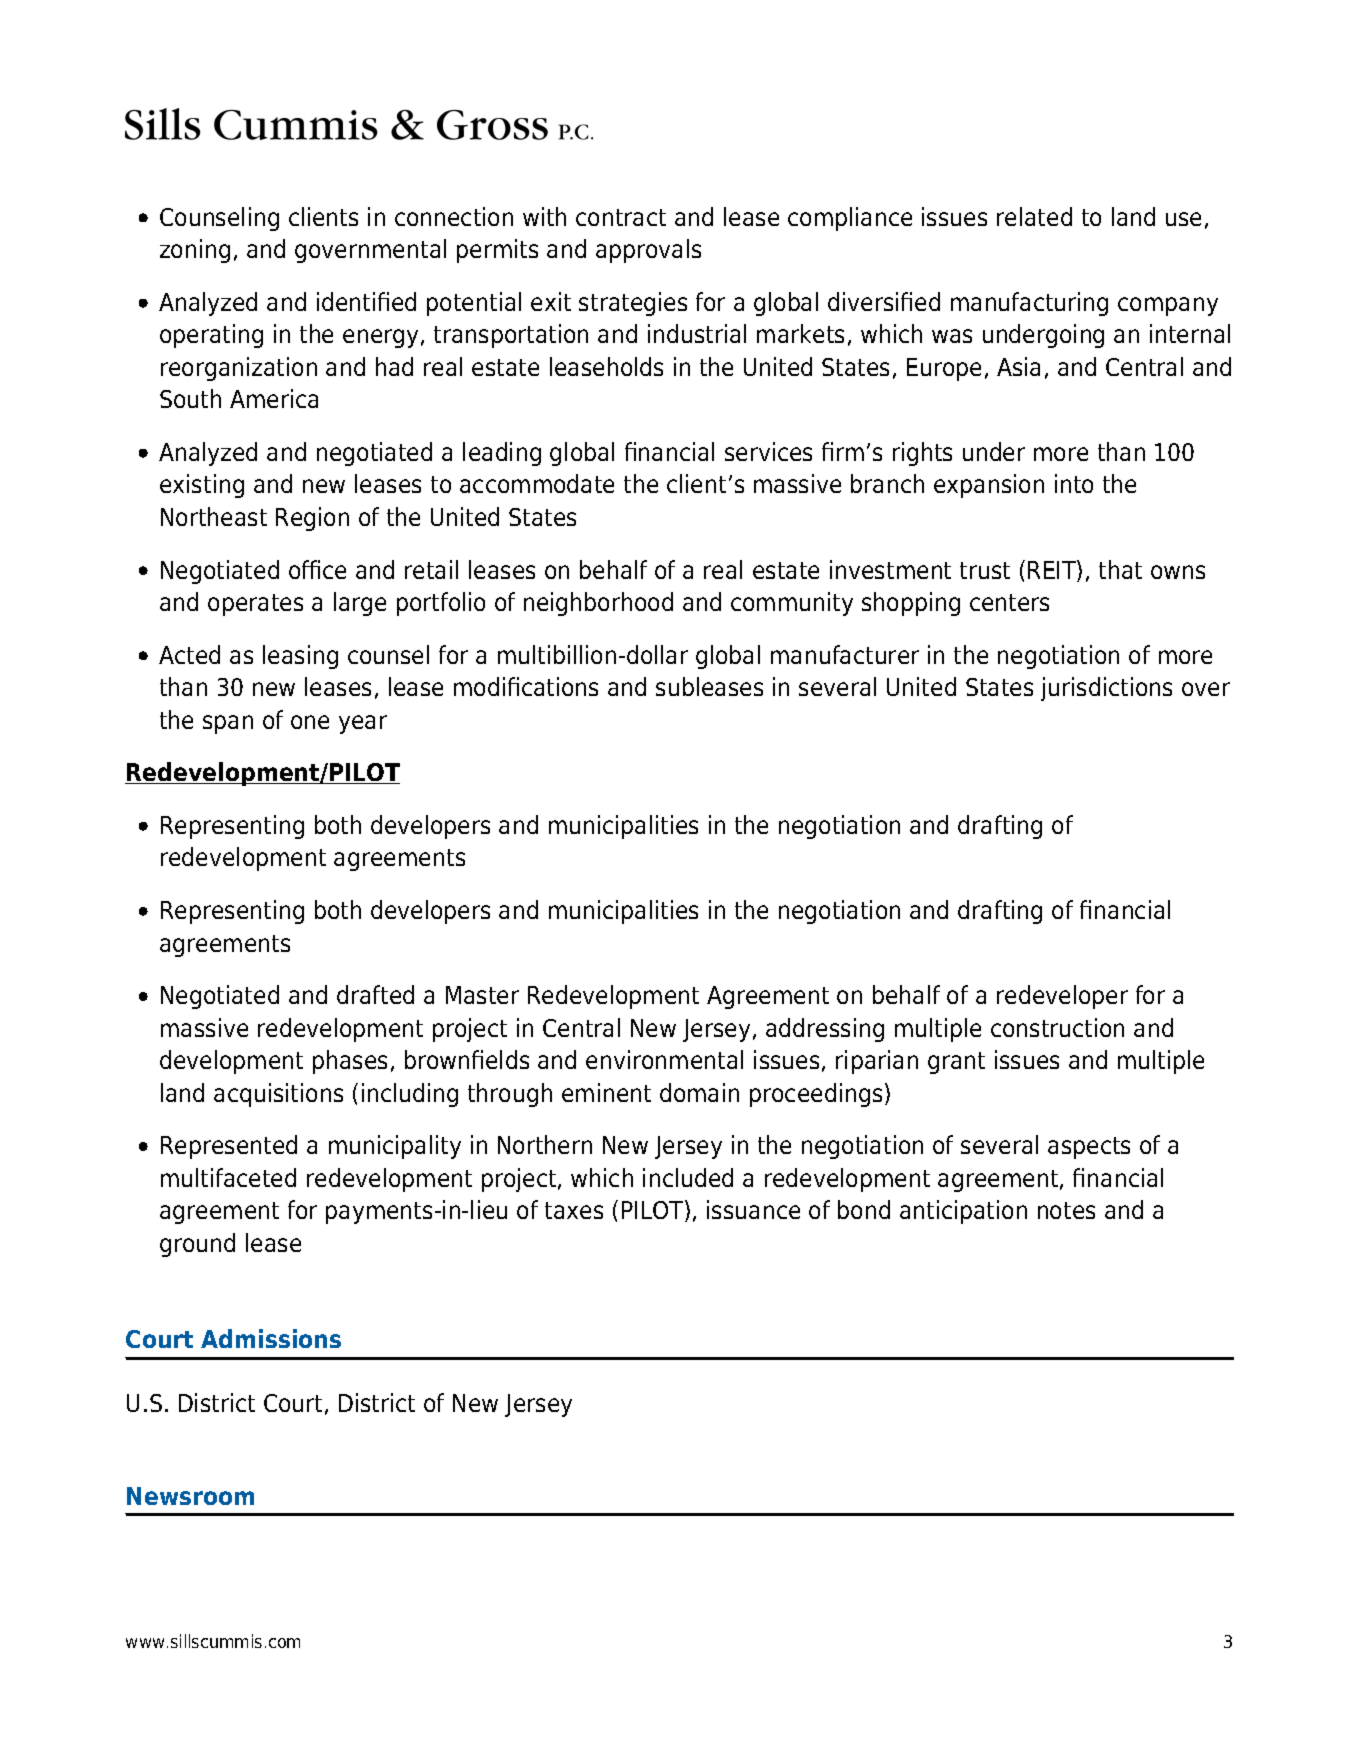  I want to click on zoning, so click(195, 251).
